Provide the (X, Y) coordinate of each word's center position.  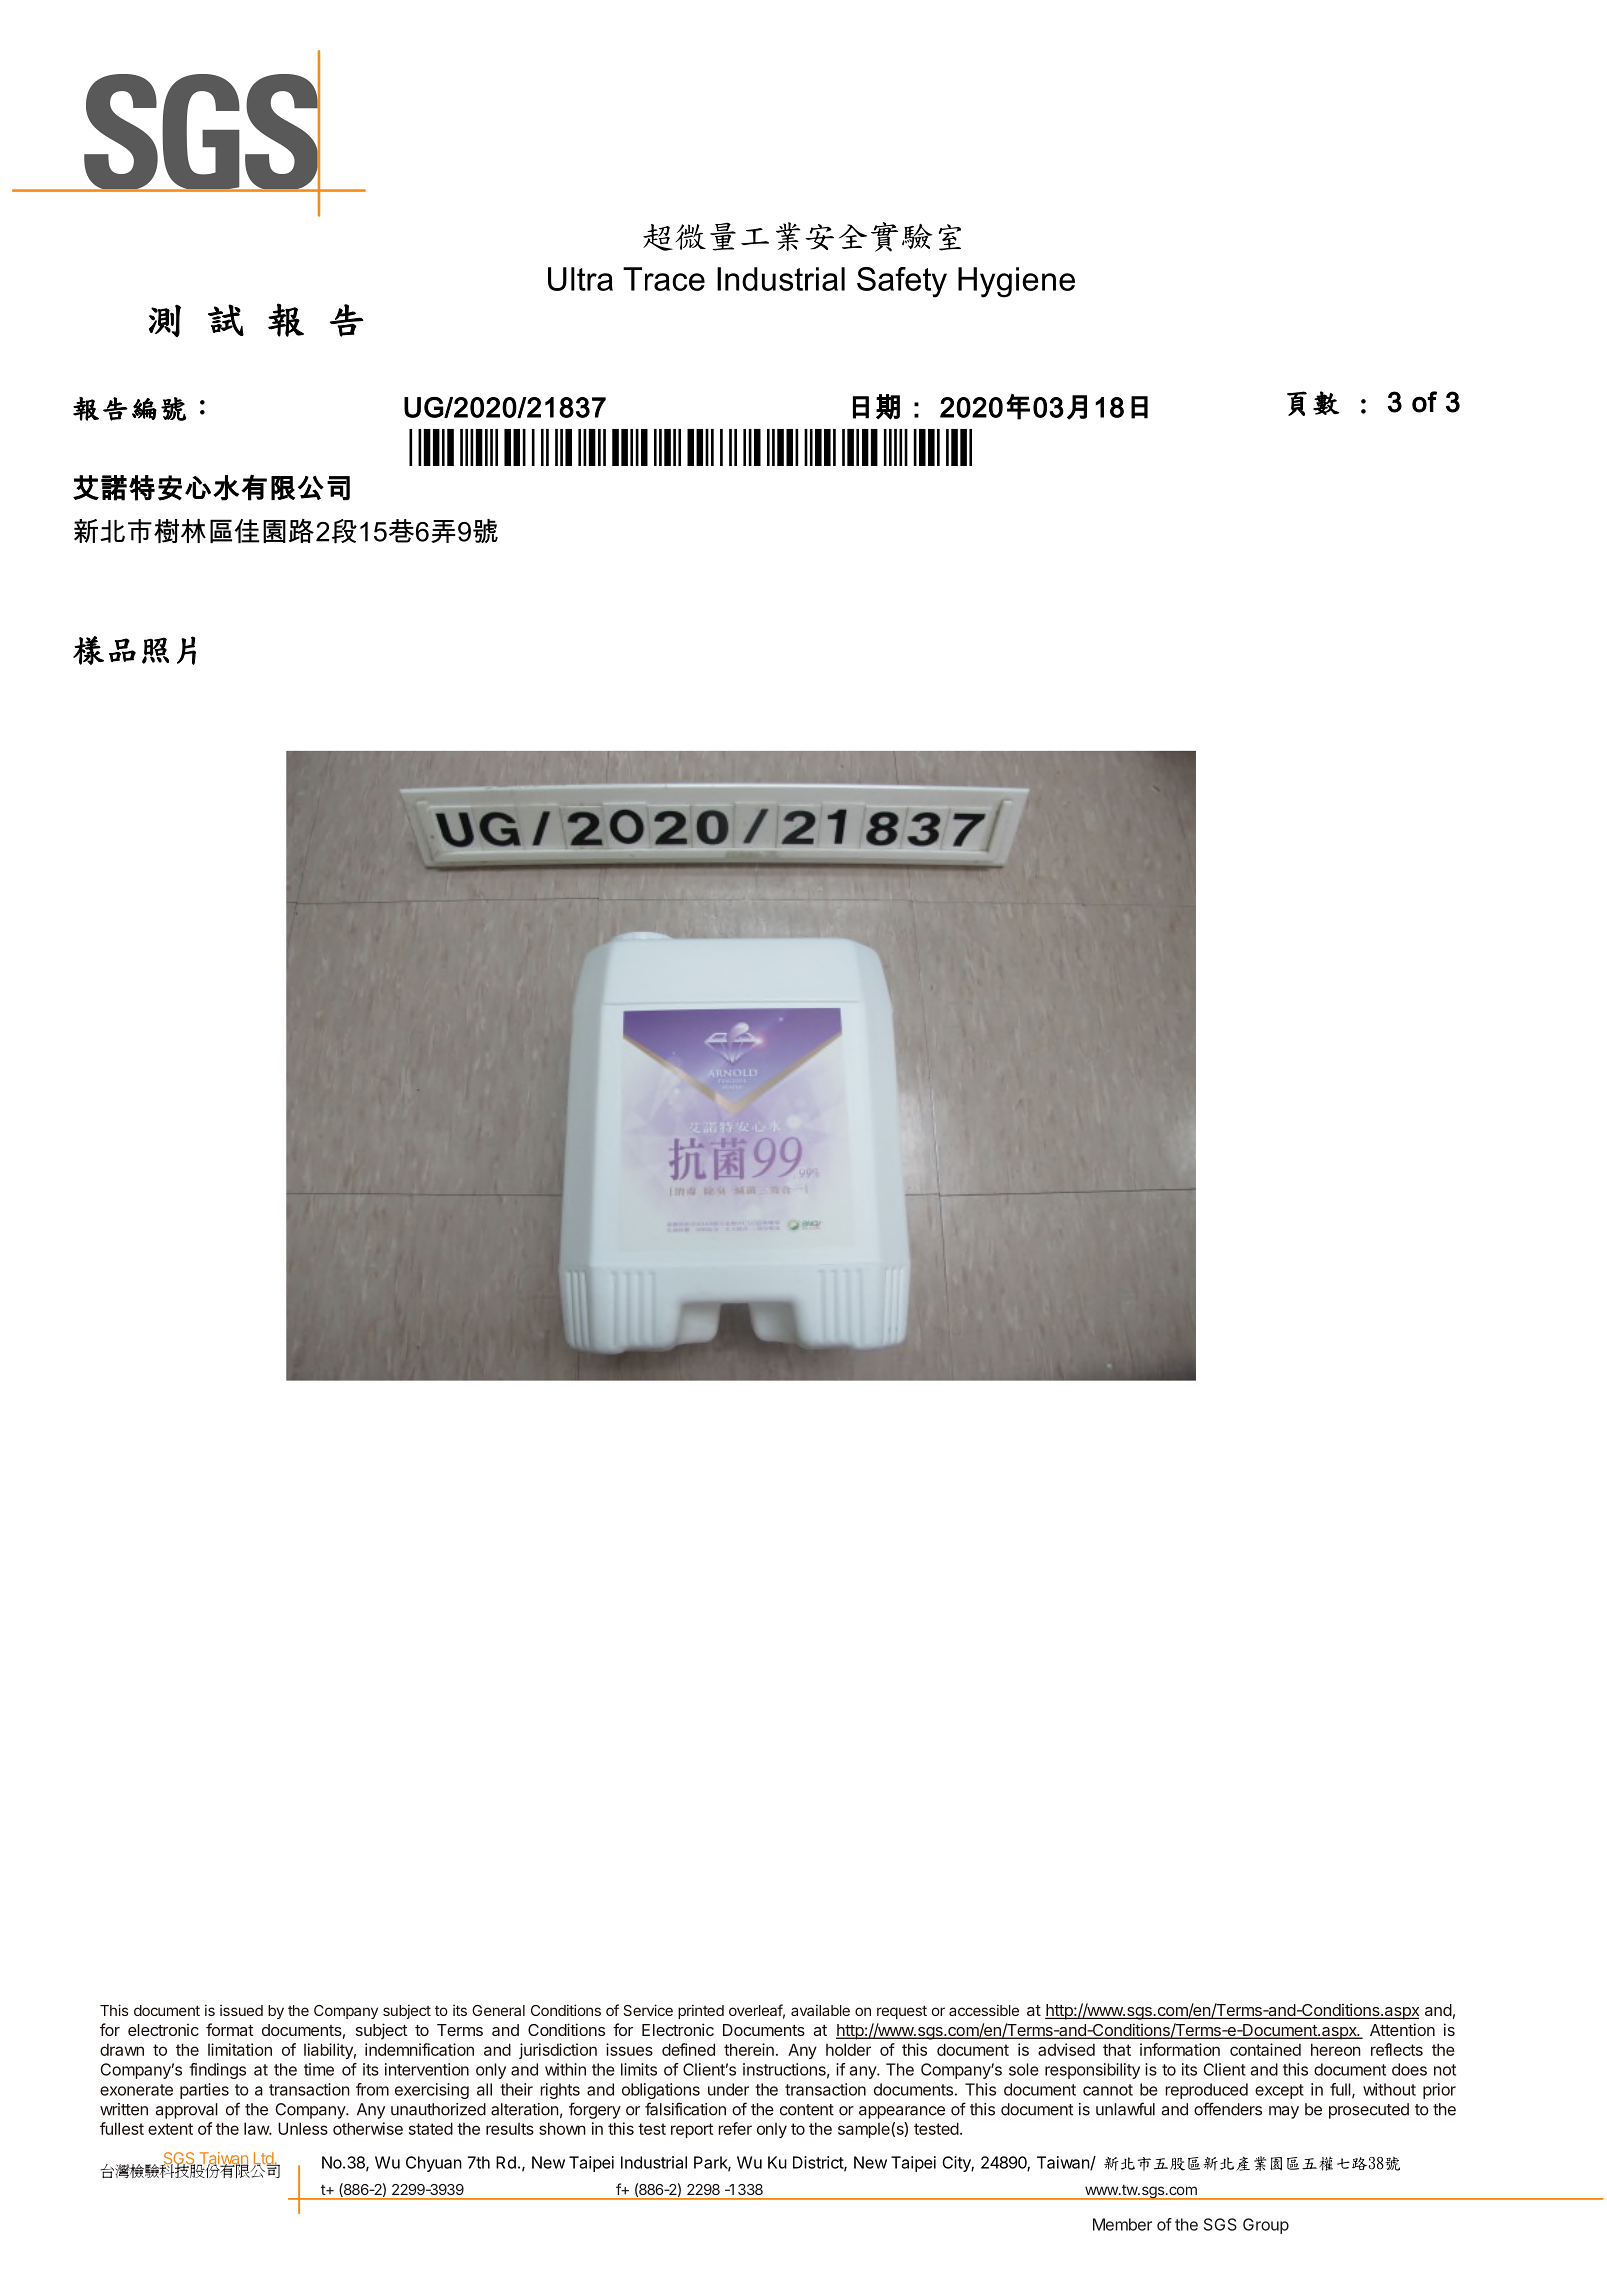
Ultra (580, 279)
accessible (984, 2010)
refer (735, 2128)
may (1284, 2112)
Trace (664, 279)
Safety (902, 282)
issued (241, 2010)
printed (701, 2011)
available (820, 2010)
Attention (1402, 2029)
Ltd (264, 2159)
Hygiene (1016, 282)
